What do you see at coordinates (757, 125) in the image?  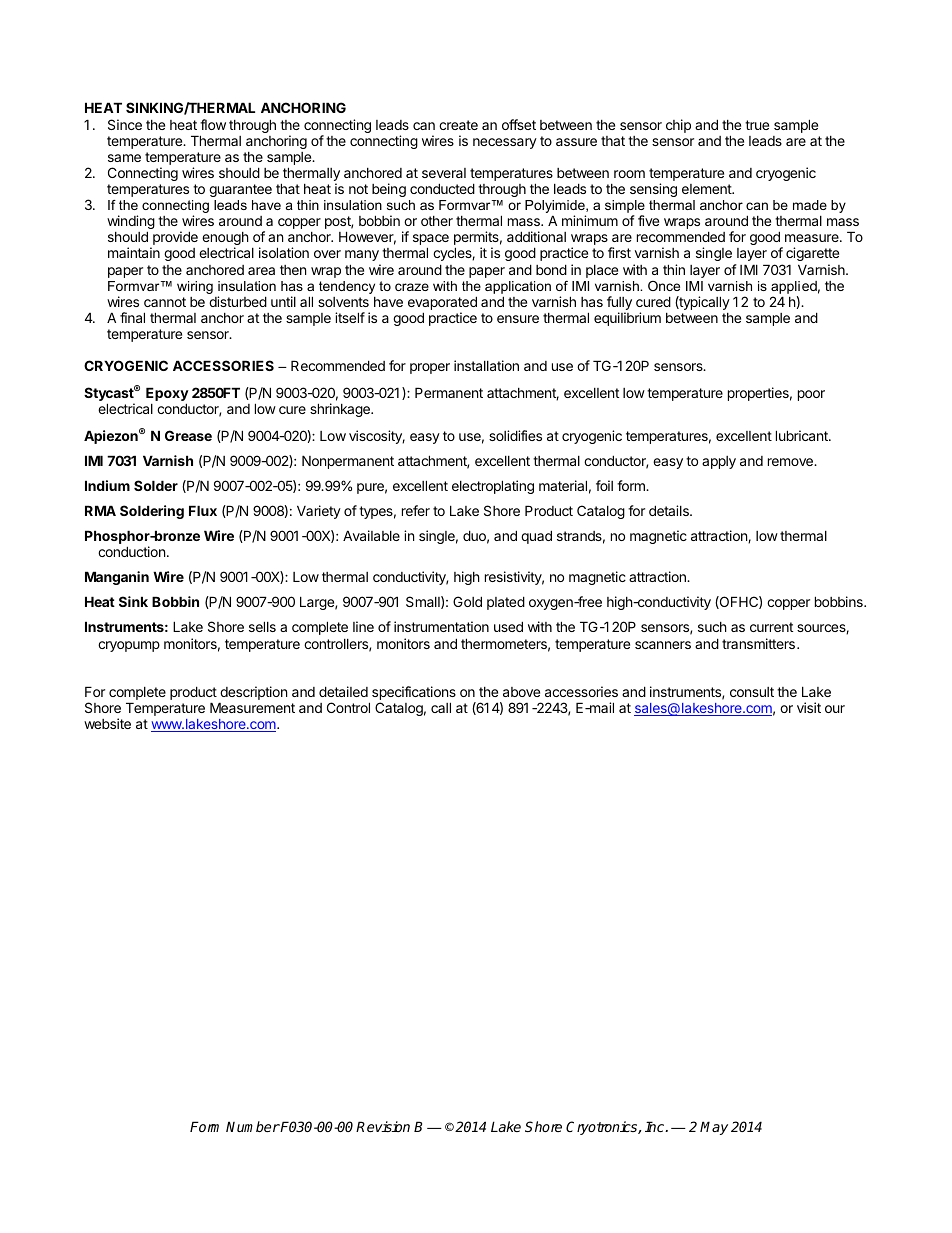 I see `true` at bounding box center [757, 125].
